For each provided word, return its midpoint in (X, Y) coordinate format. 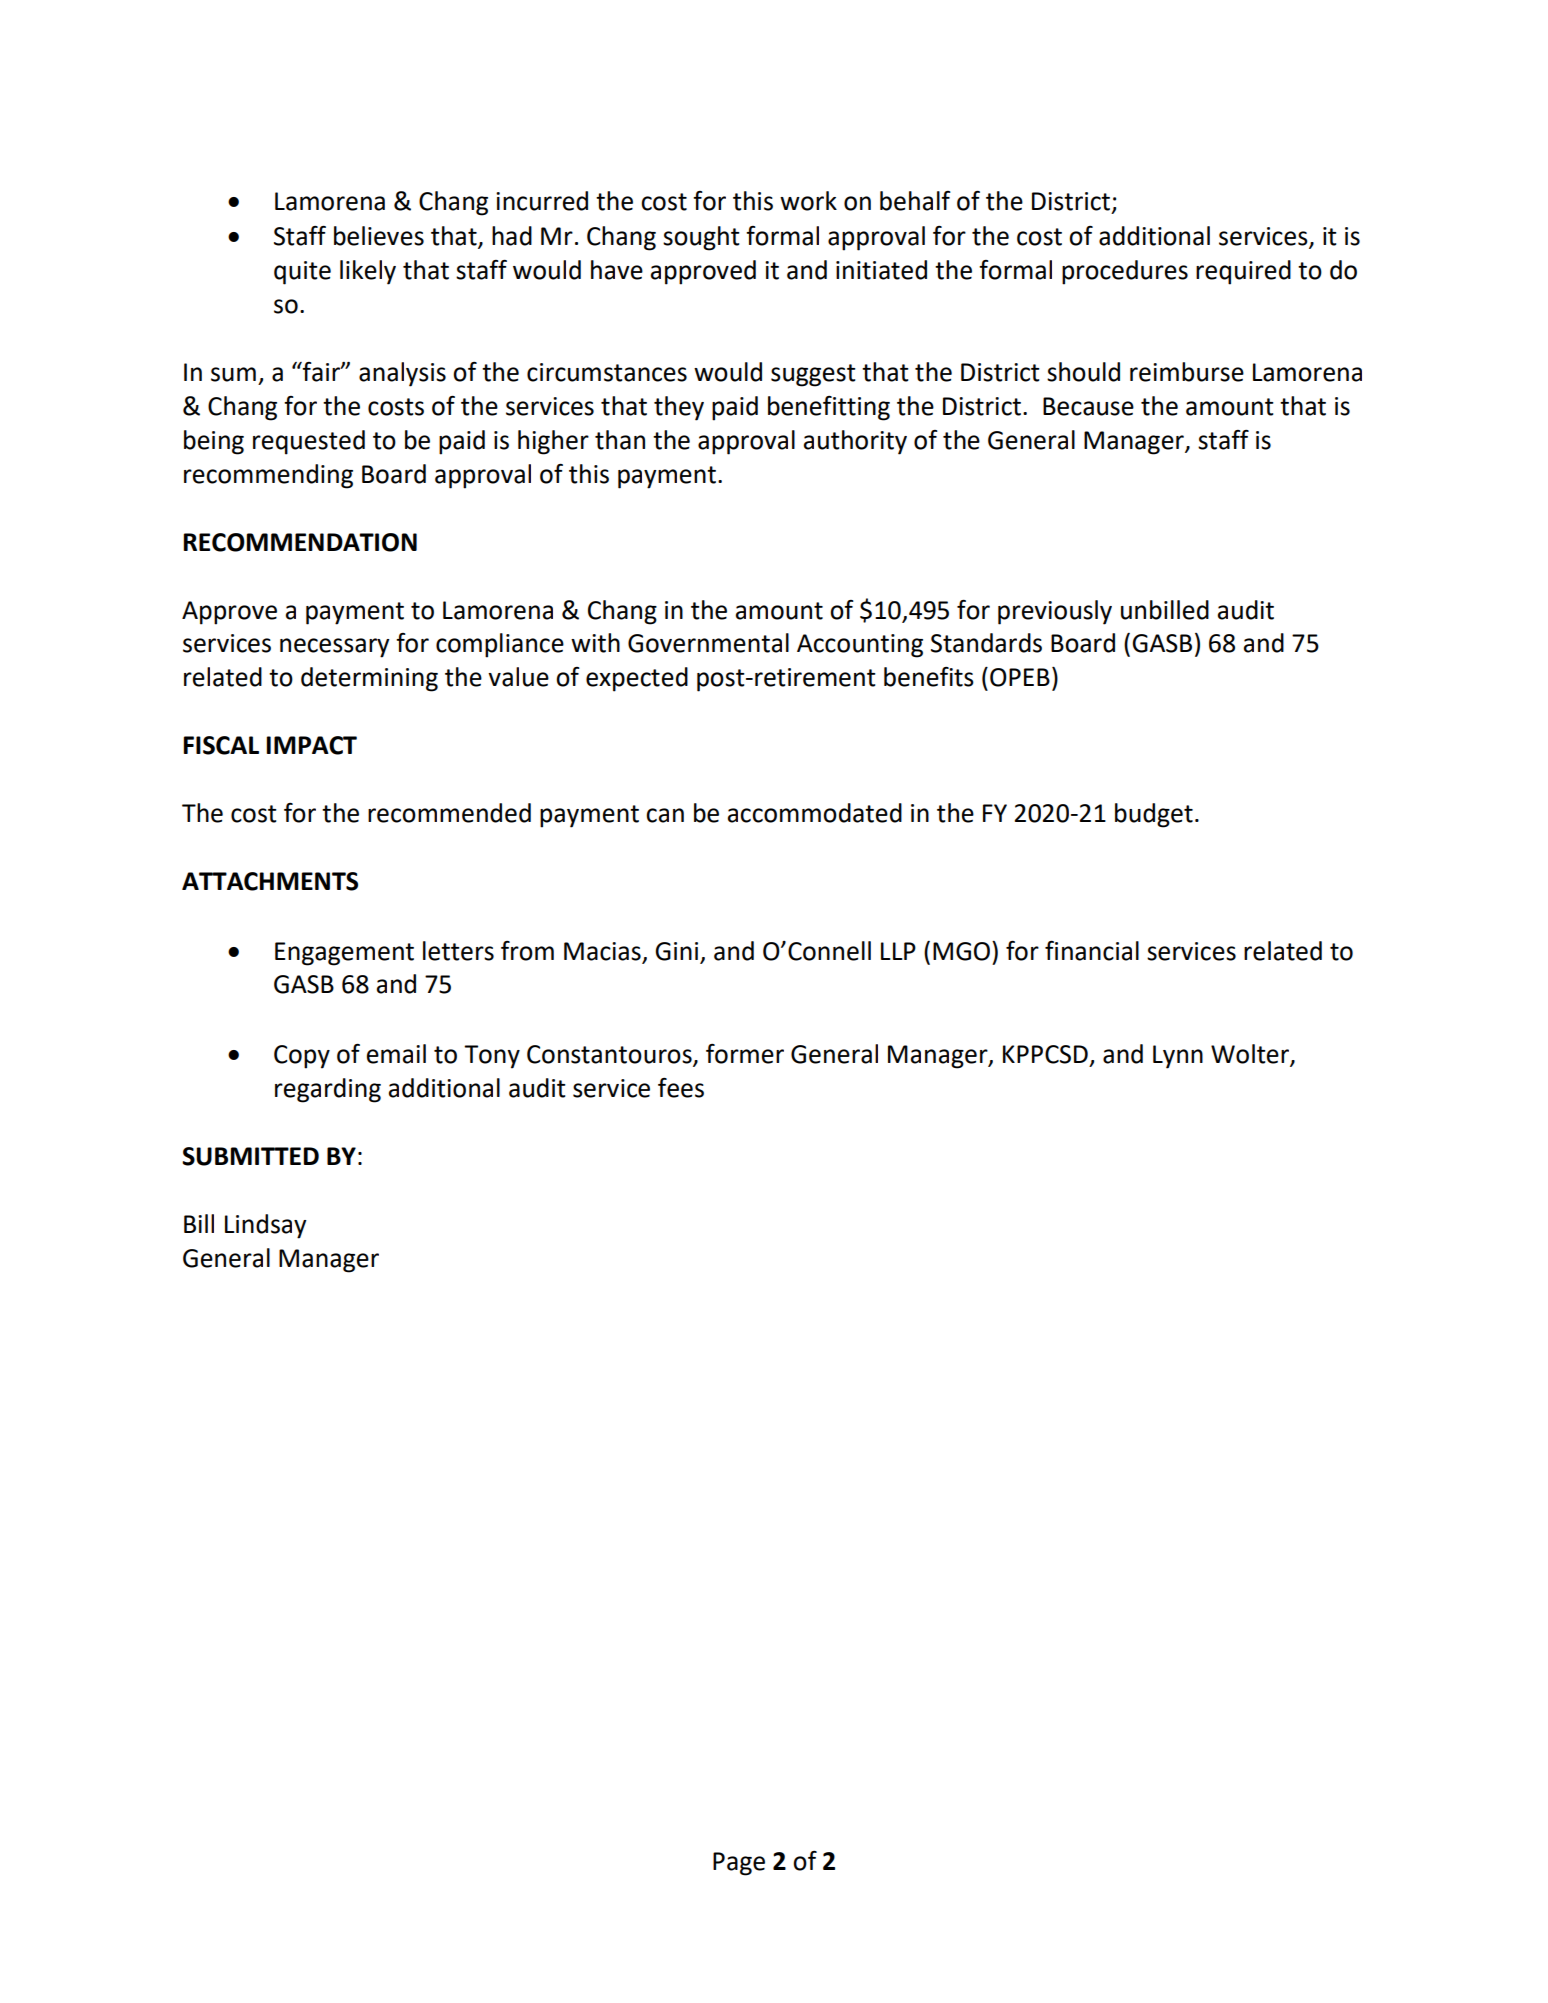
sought (701, 238)
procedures (1125, 272)
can (665, 815)
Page (739, 1864)
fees (681, 1088)
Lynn (1178, 1057)
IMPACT (311, 745)
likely (368, 272)
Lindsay (266, 1226)
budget (1154, 815)
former (745, 1054)
